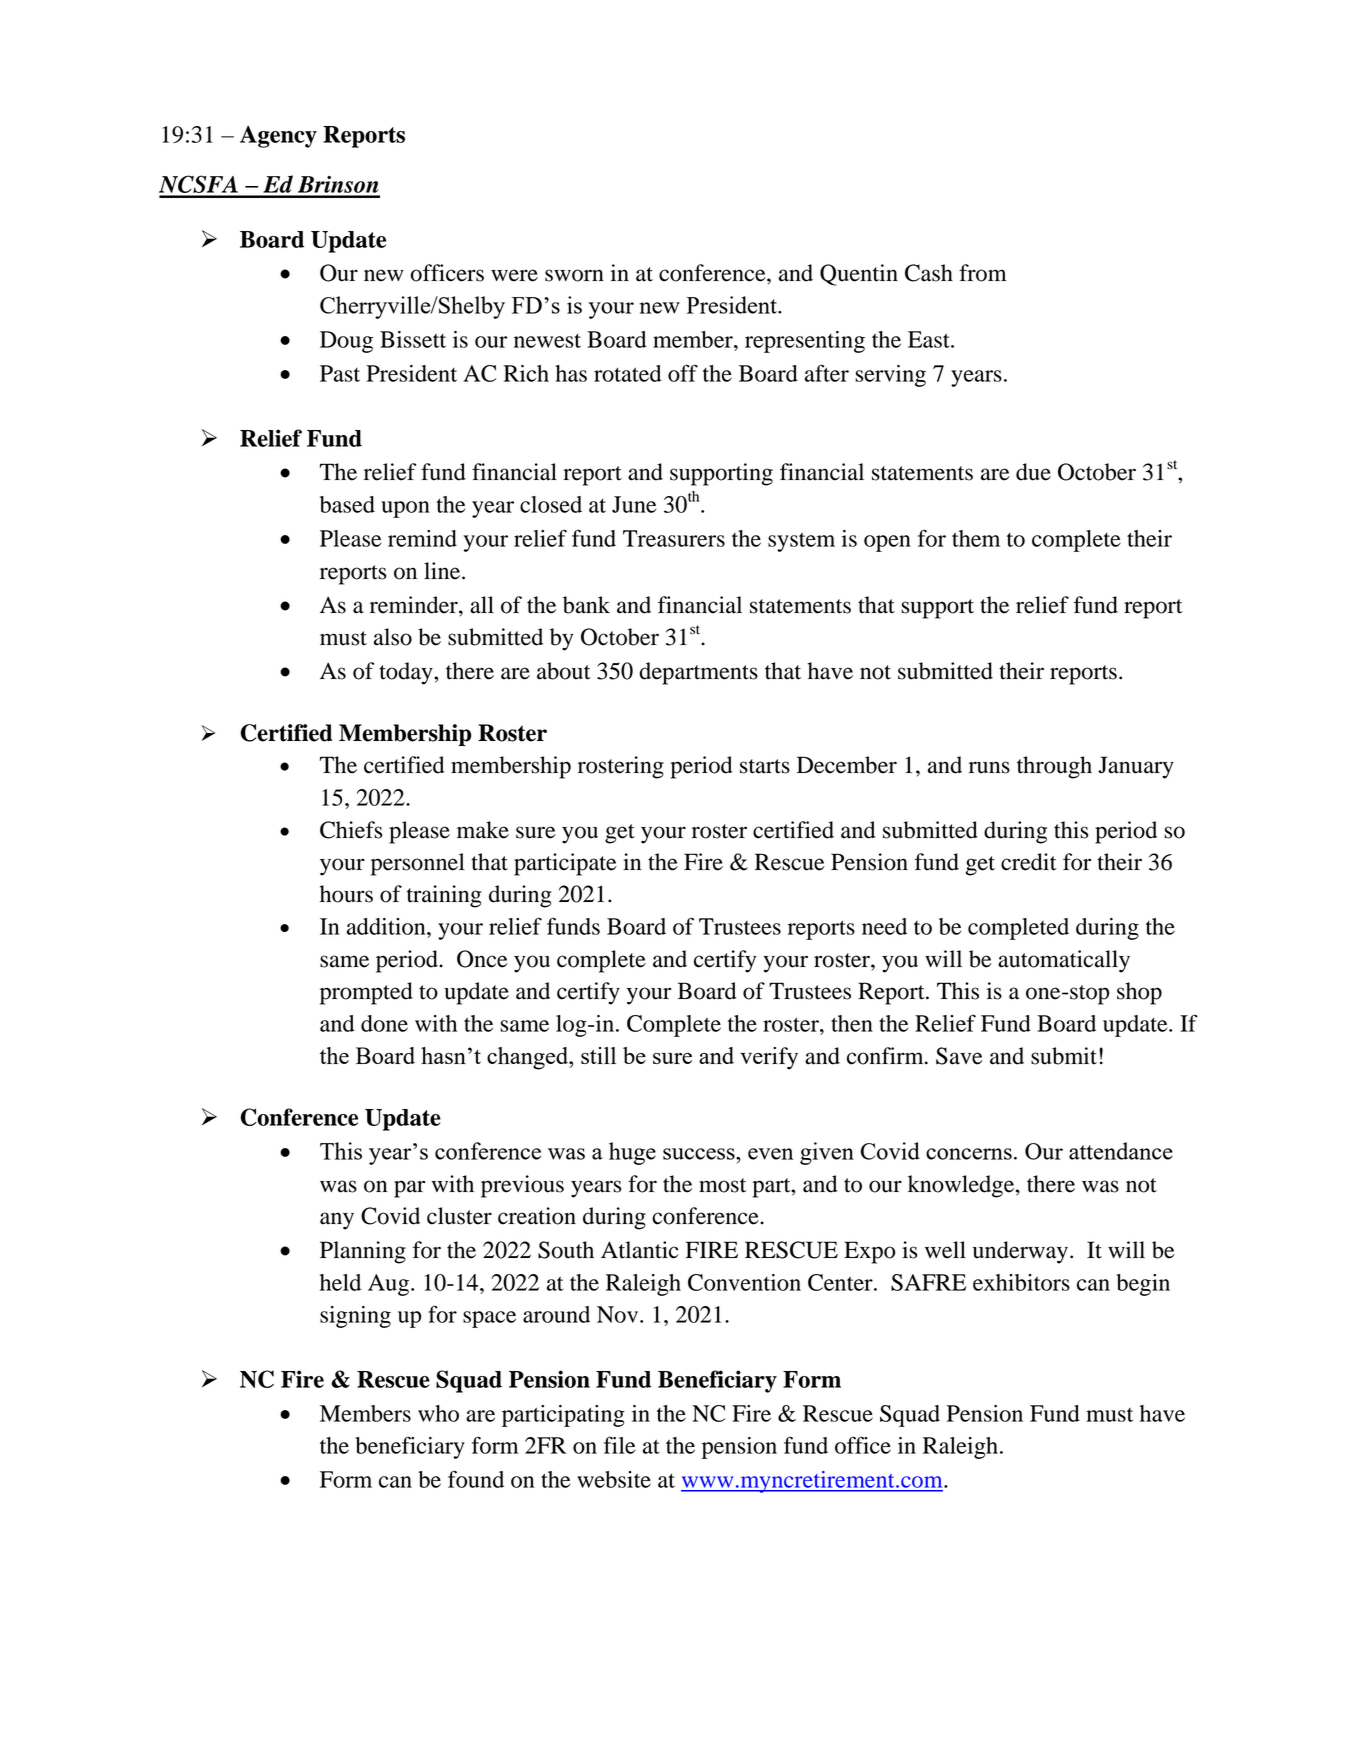 The height and width of the image is (1758, 1358). Describe the element at coordinates (384, 1023) in the image. I see `done` at that location.
